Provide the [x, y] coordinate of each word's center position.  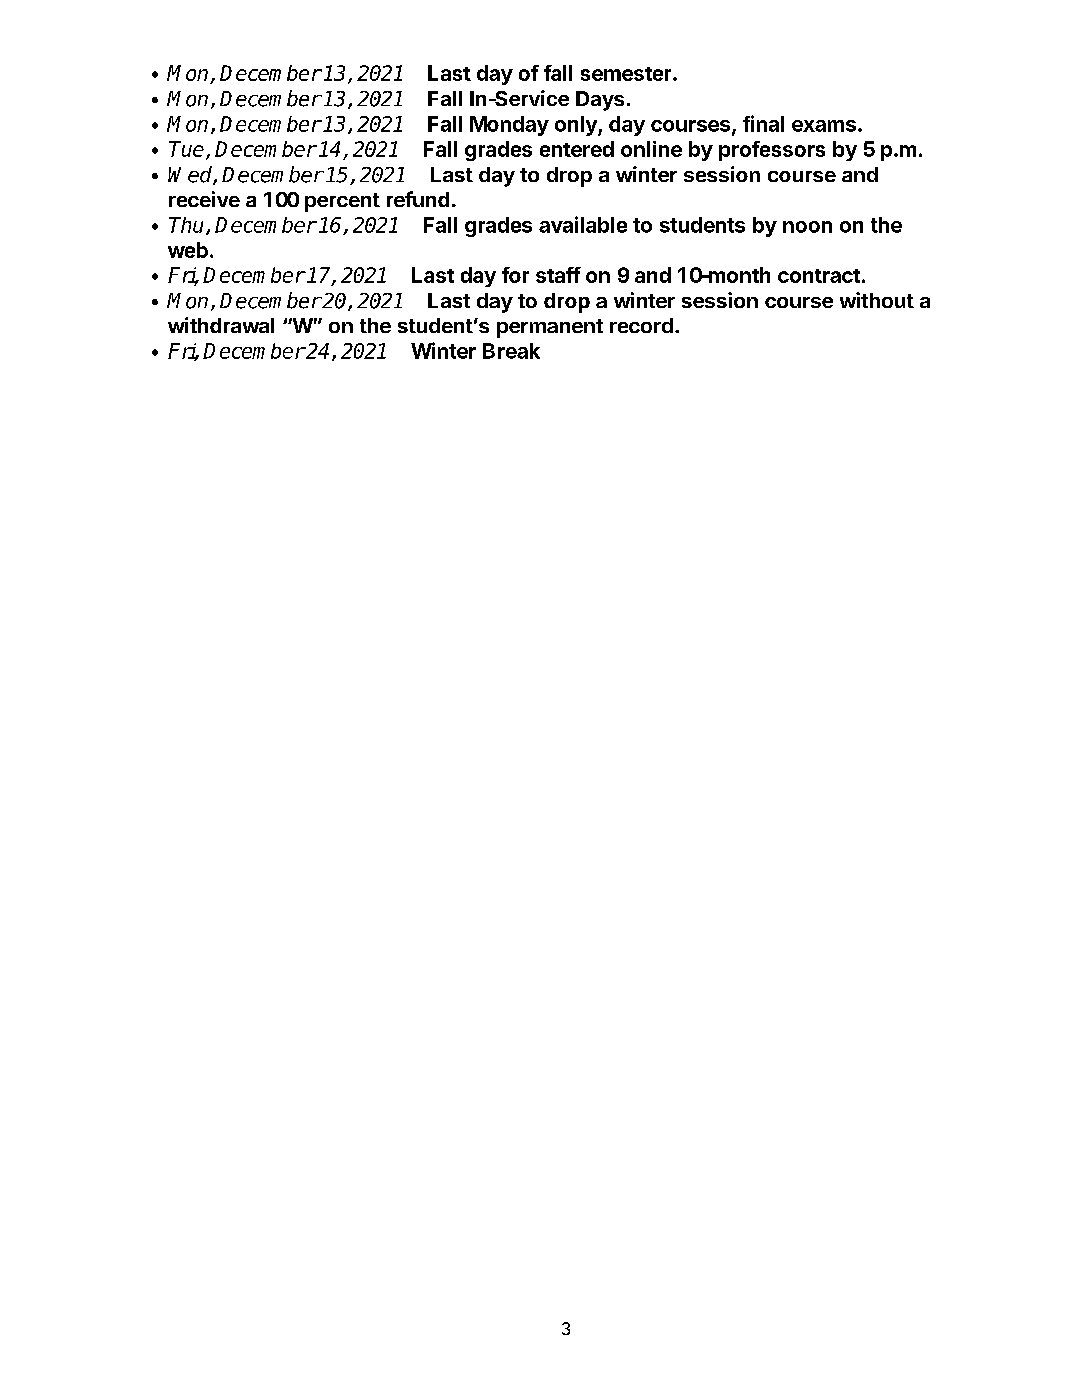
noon [807, 227]
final [763, 123]
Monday [509, 126]
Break [511, 351]
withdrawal [221, 325]
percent [342, 202]
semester [627, 74]
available [583, 224]
